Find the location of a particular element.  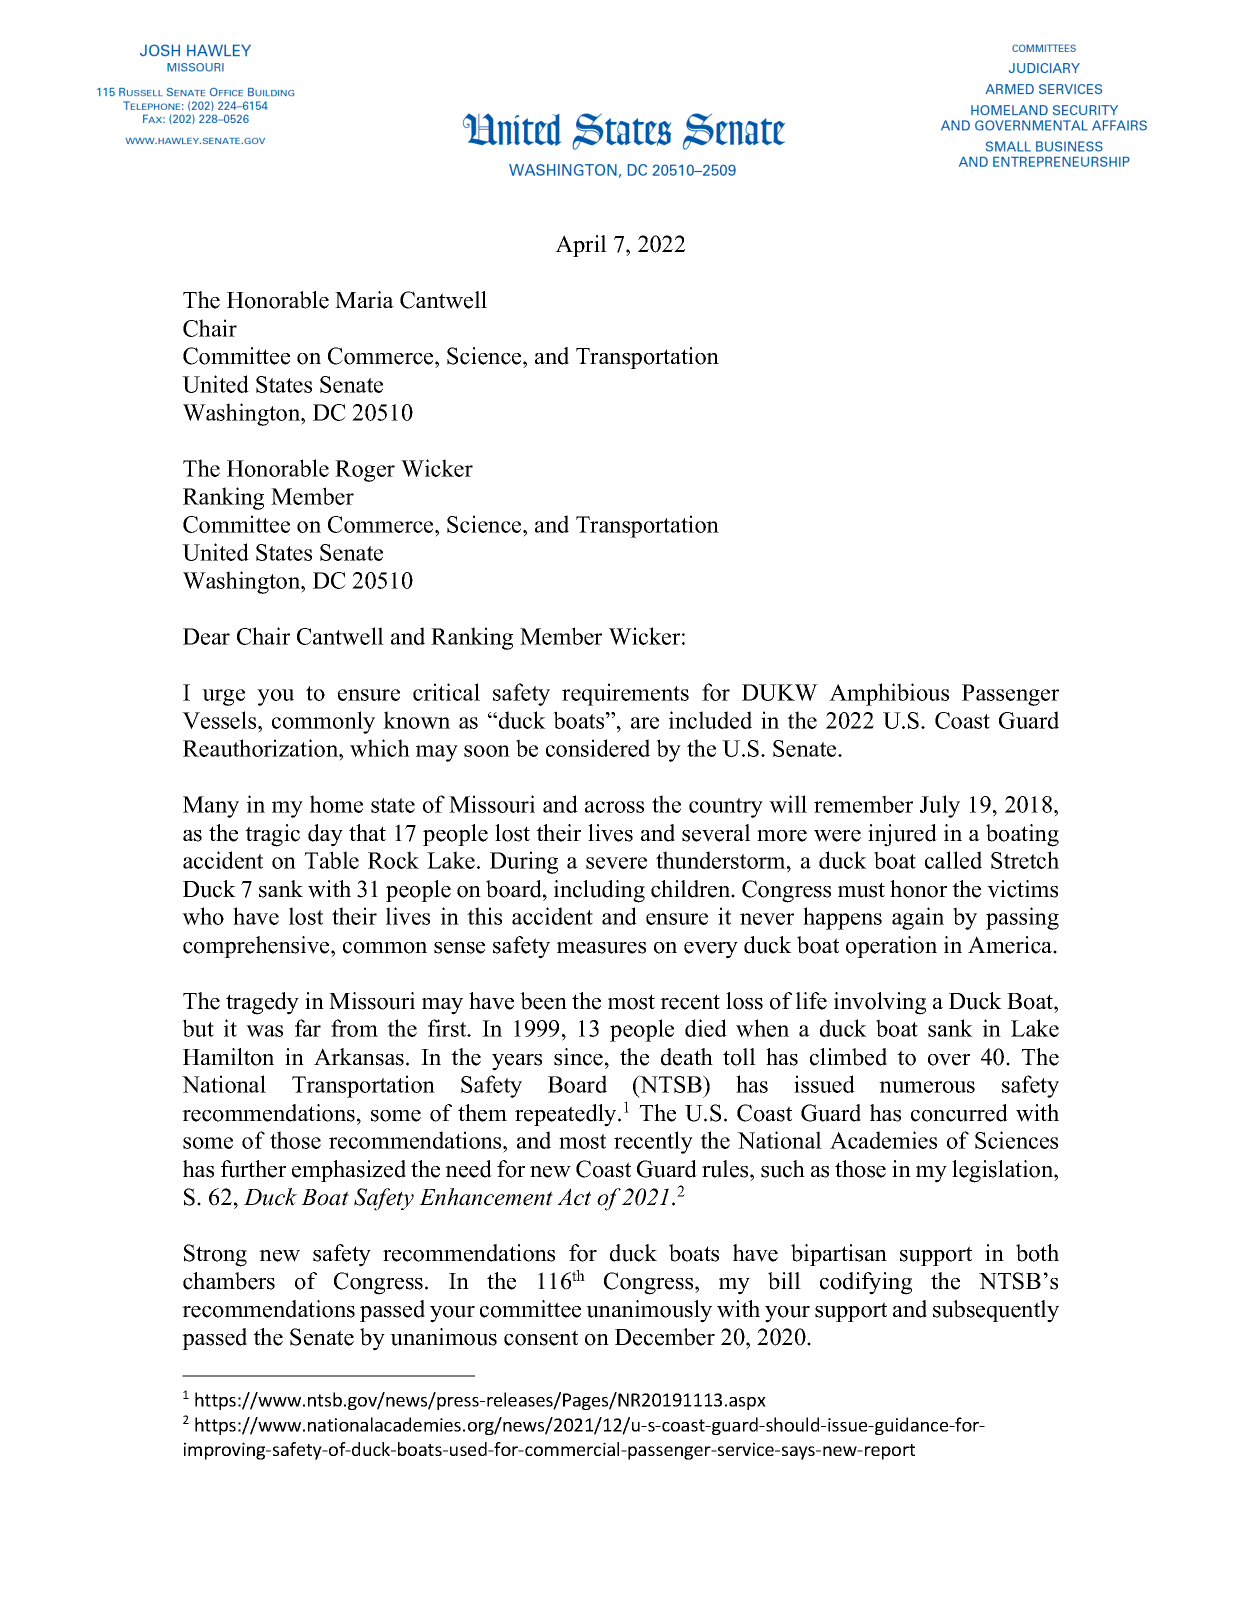

chambers is located at coordinates (229, 1281).
